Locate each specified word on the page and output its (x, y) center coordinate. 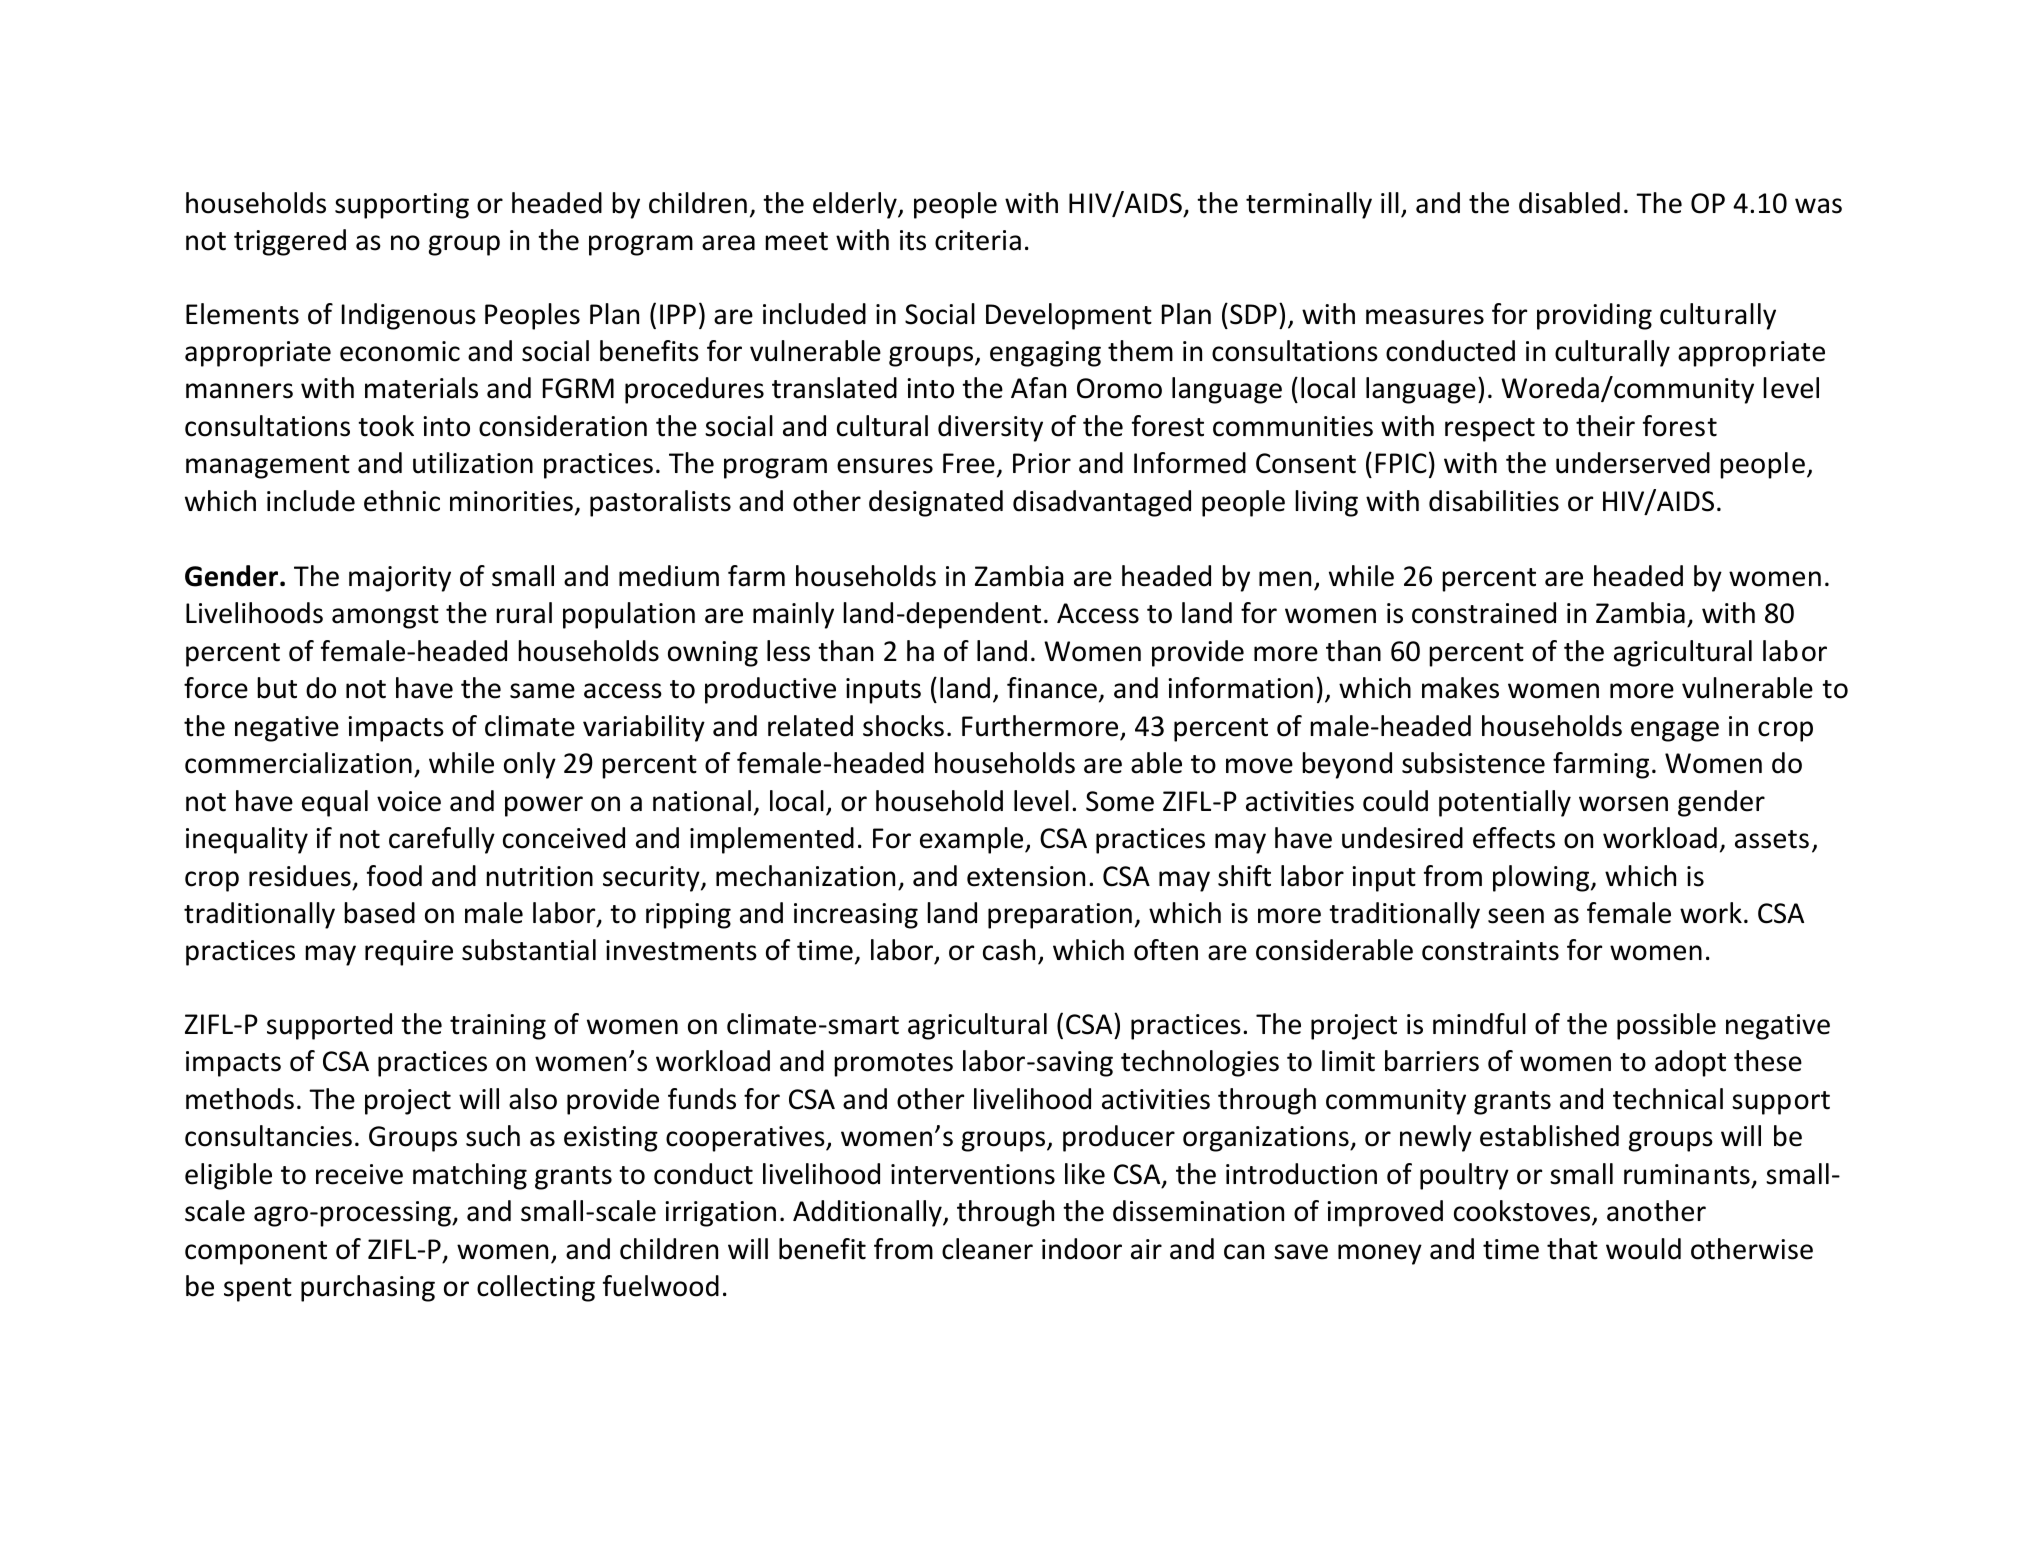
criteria (978, 240)
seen (1516, 916)
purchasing (368, 1288)
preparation (1060, 916)
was (1818, 206)
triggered (290, 242)
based (379, 913)
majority (400, 579)
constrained (1484, 613)
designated (936, 503)
